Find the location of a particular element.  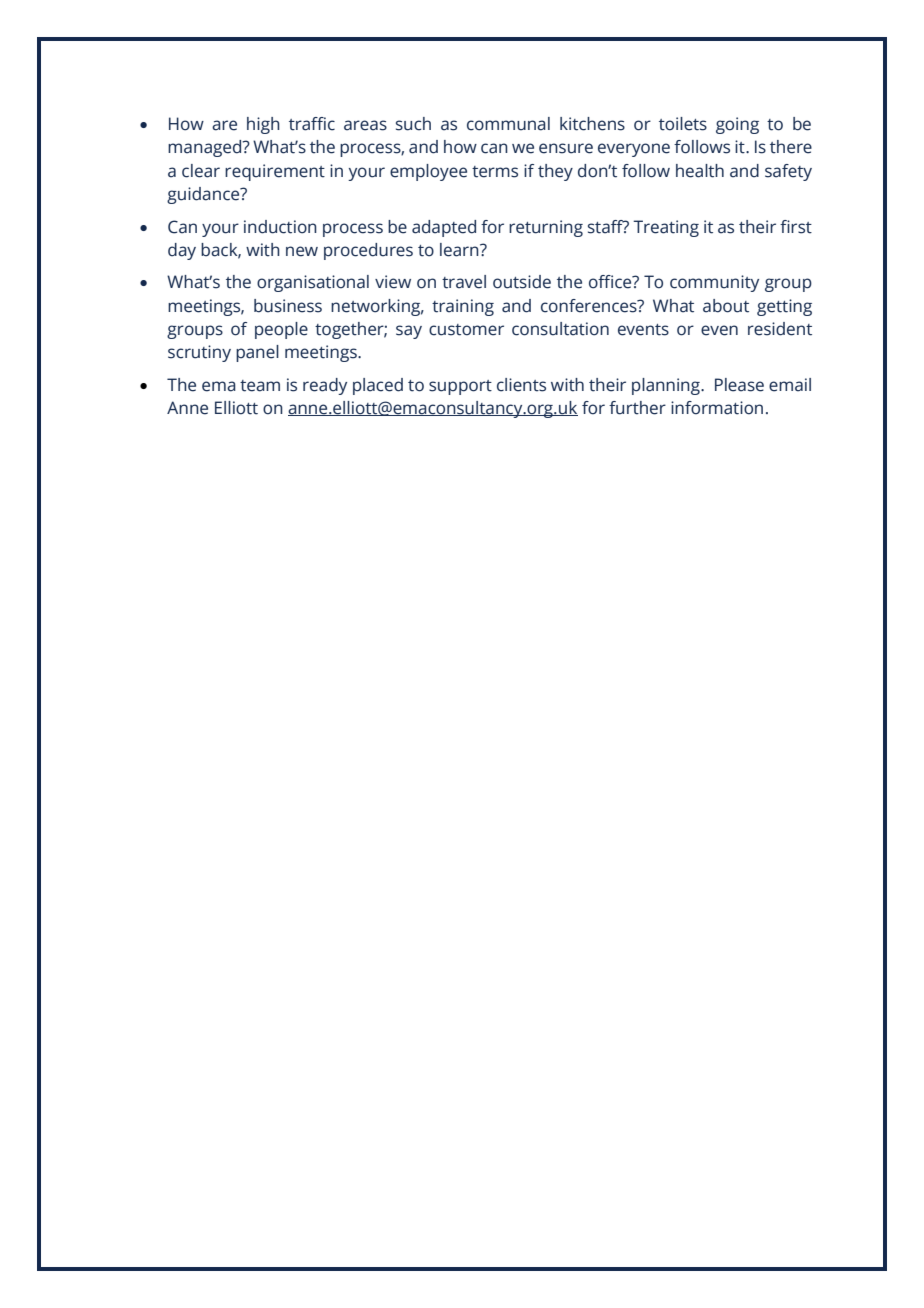

communal is located at coordinates (508, 124).
